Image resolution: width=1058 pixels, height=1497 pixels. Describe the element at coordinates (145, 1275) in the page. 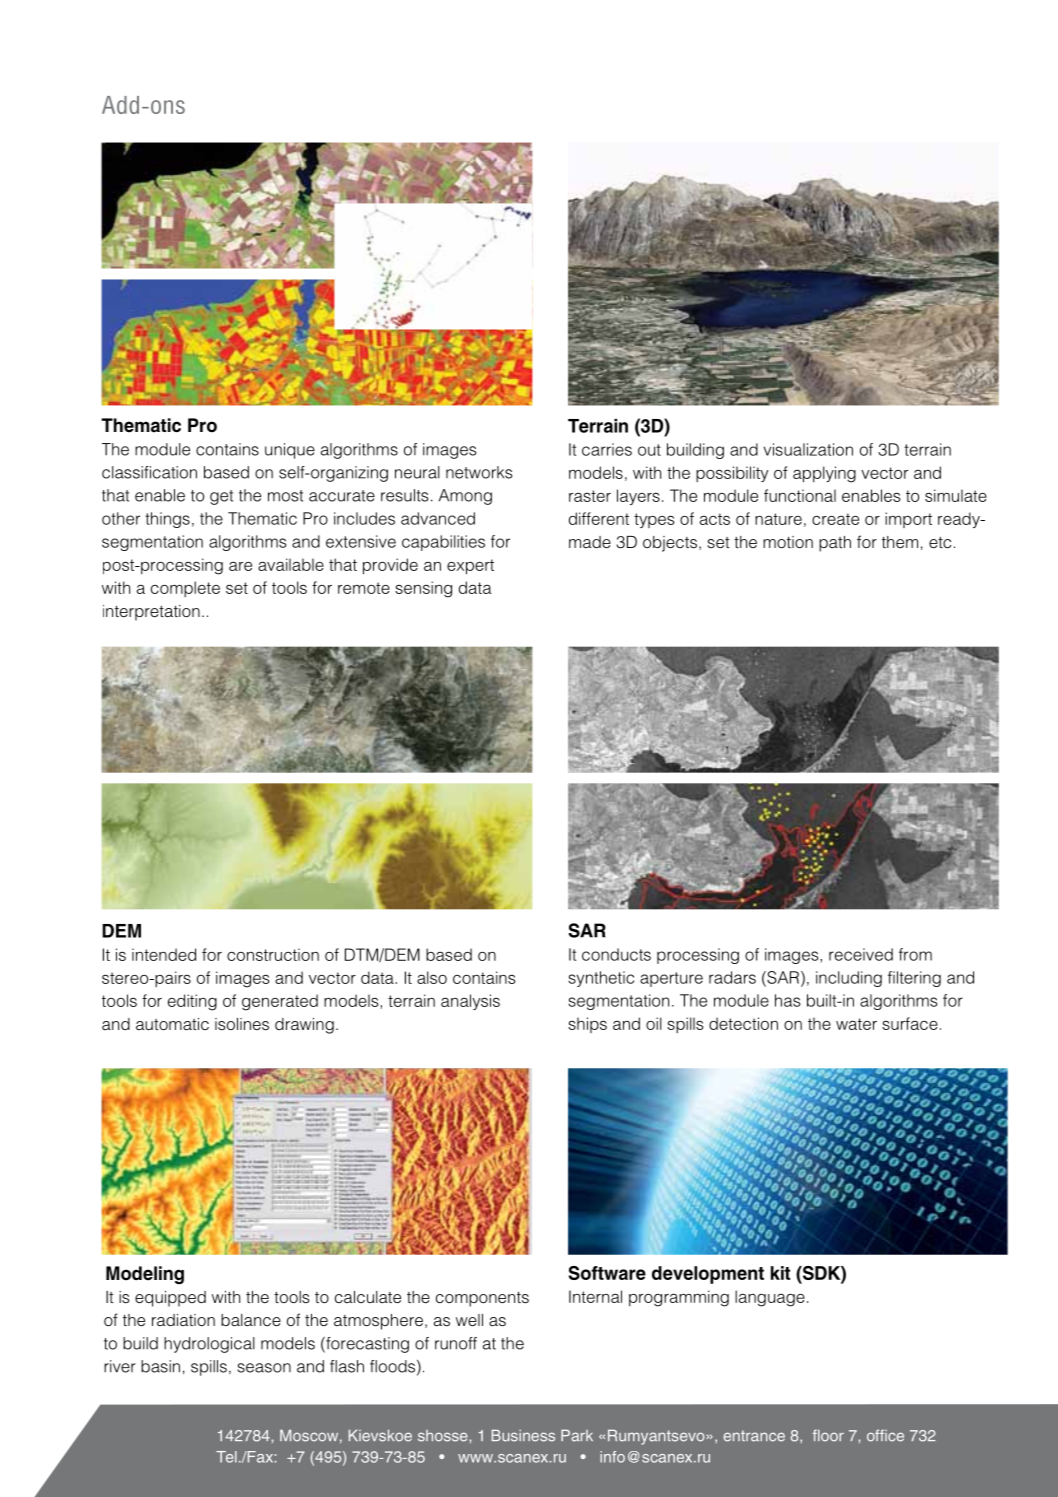

I see `Modeling` at that location.
